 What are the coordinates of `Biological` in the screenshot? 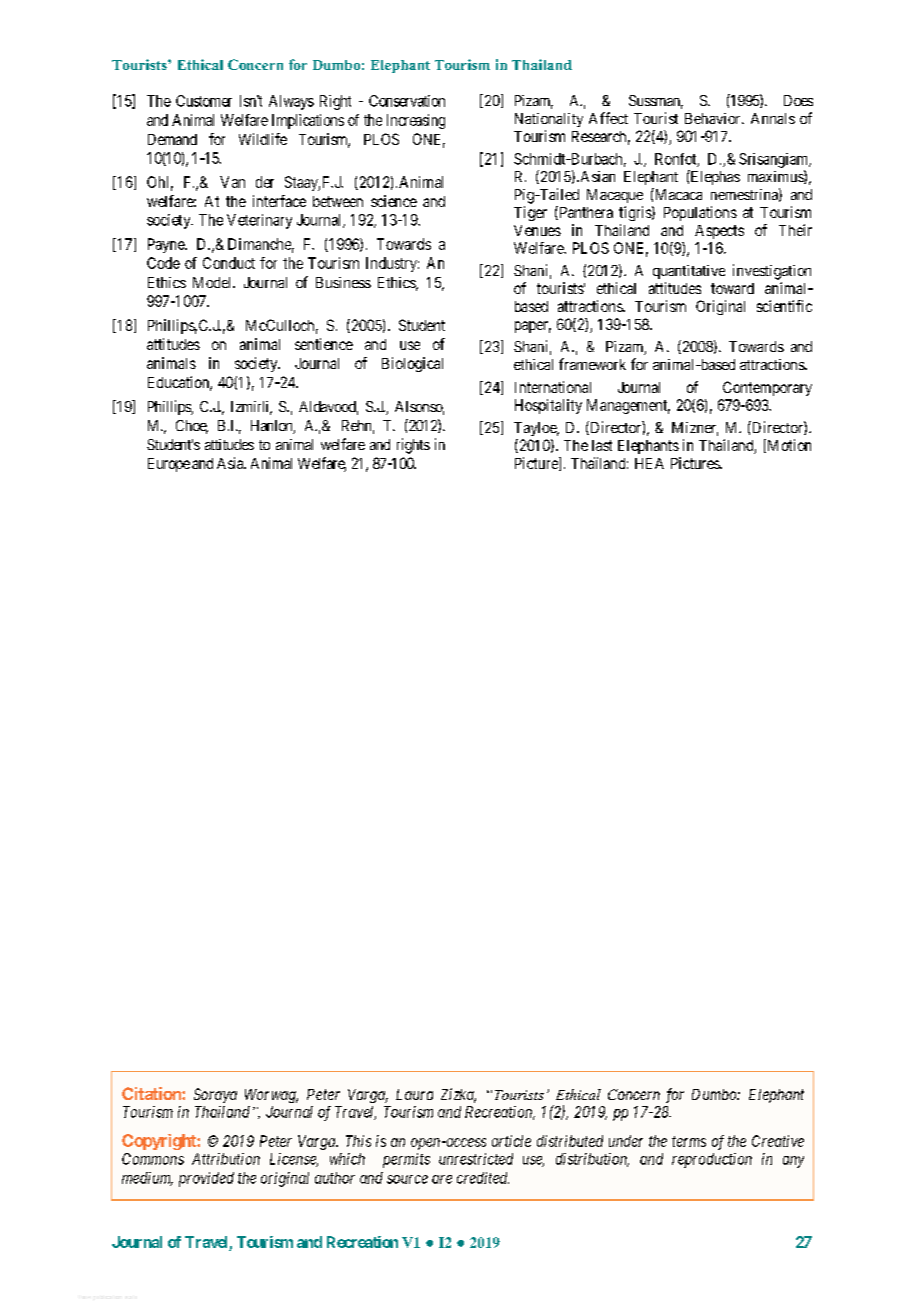 It's located at (412, 364).
